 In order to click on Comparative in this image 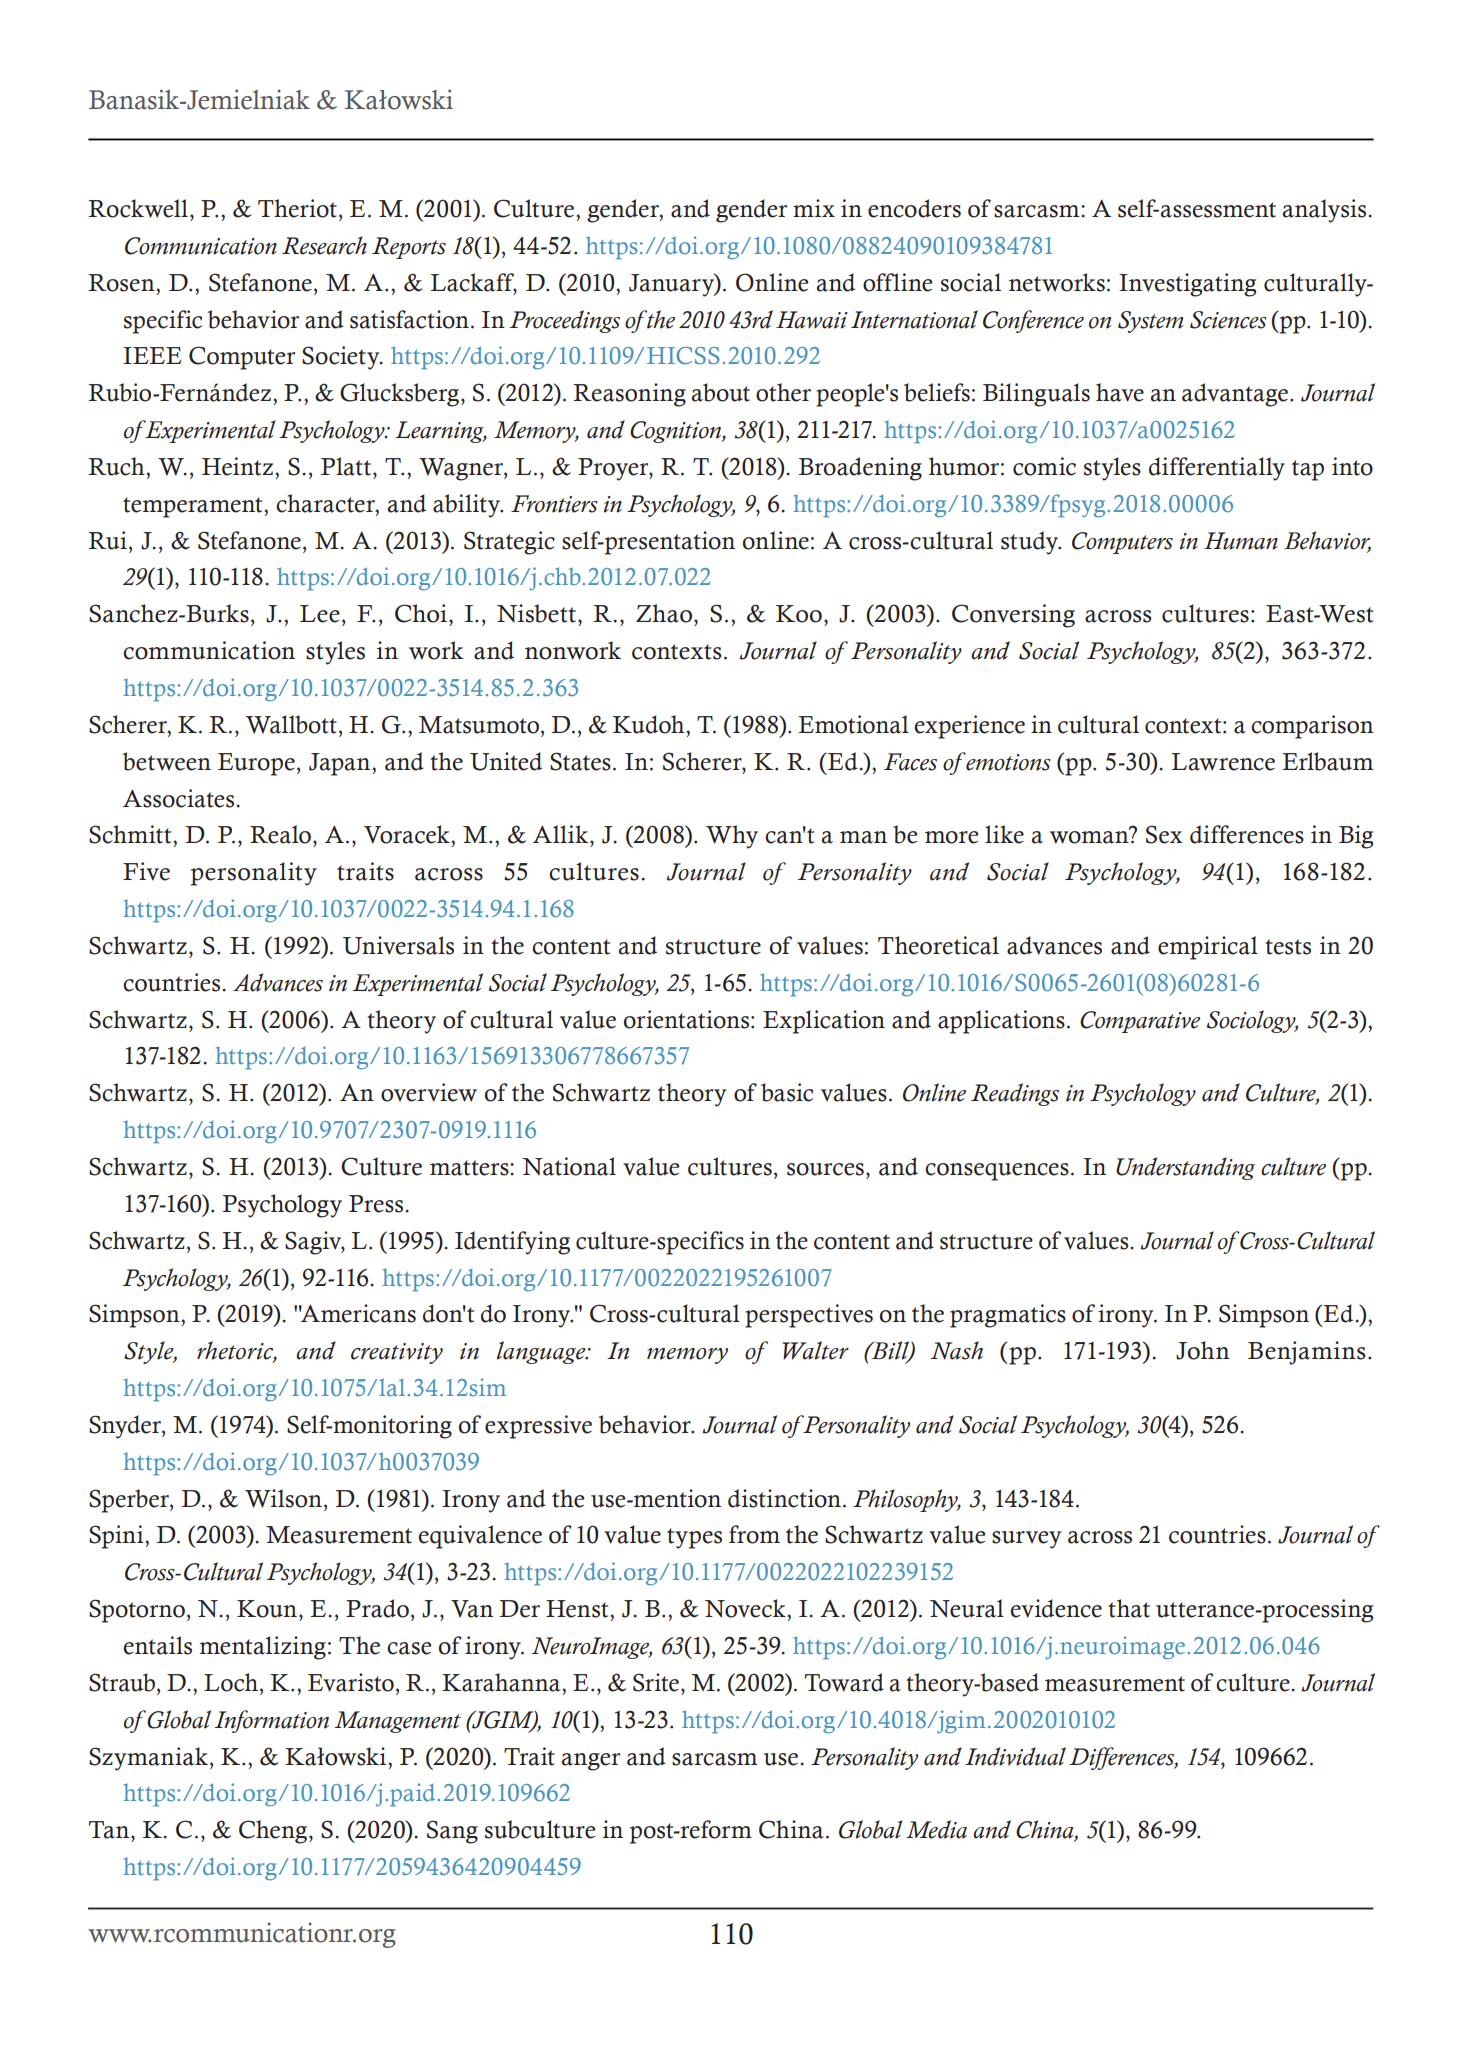, I will do `click(1140, 1022)`.
